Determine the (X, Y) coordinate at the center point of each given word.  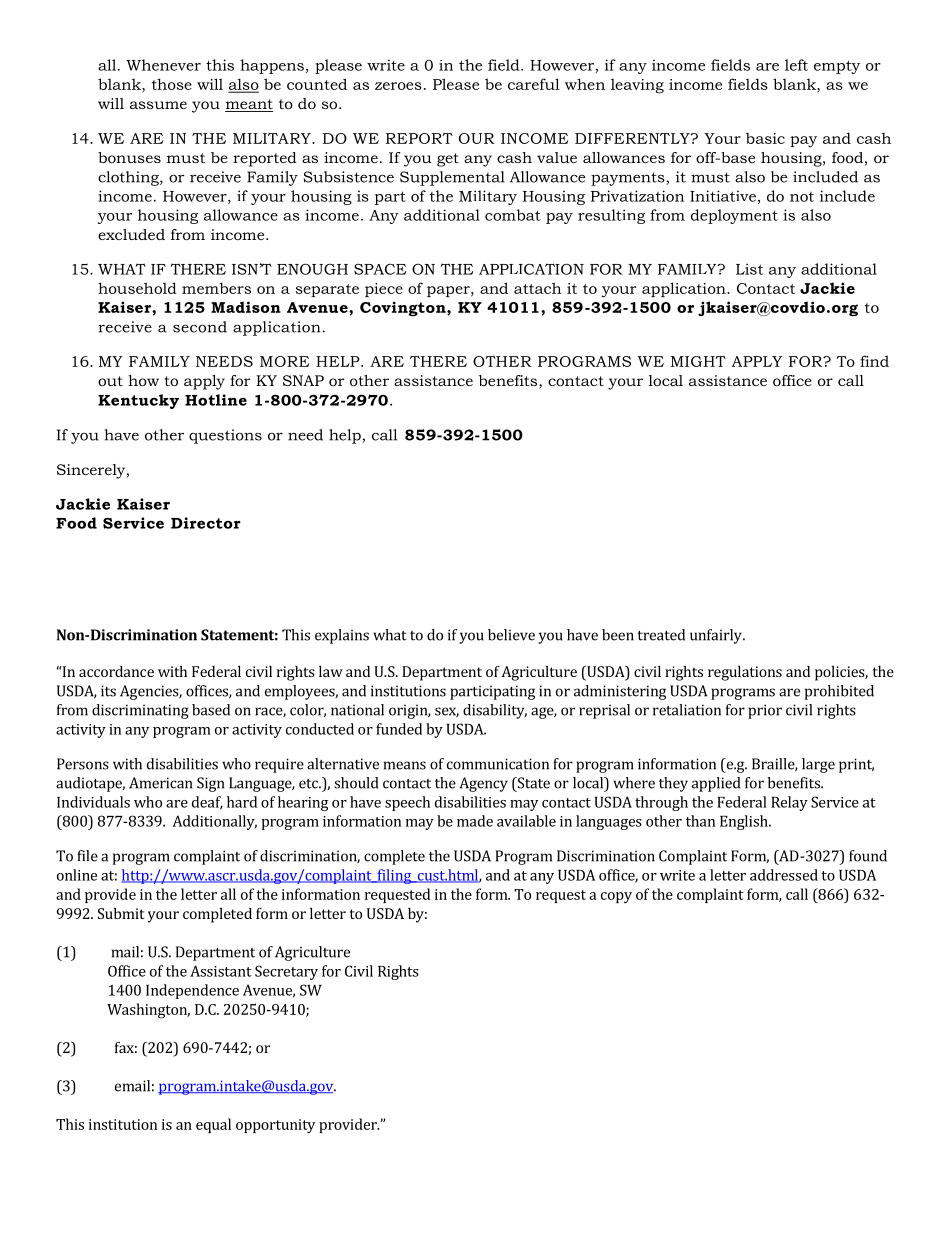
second (200, 327)
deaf (207, 803)
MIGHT (698, 361)
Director (206, 523)
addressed (784, 875)
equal (213, 1125)
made (475, 821)
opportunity (275, 1126)
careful (534, 84)
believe (511, 635)
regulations (745, 673)
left (796, 65)
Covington (404, 308)
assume (158, 105)
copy (616, 897)
